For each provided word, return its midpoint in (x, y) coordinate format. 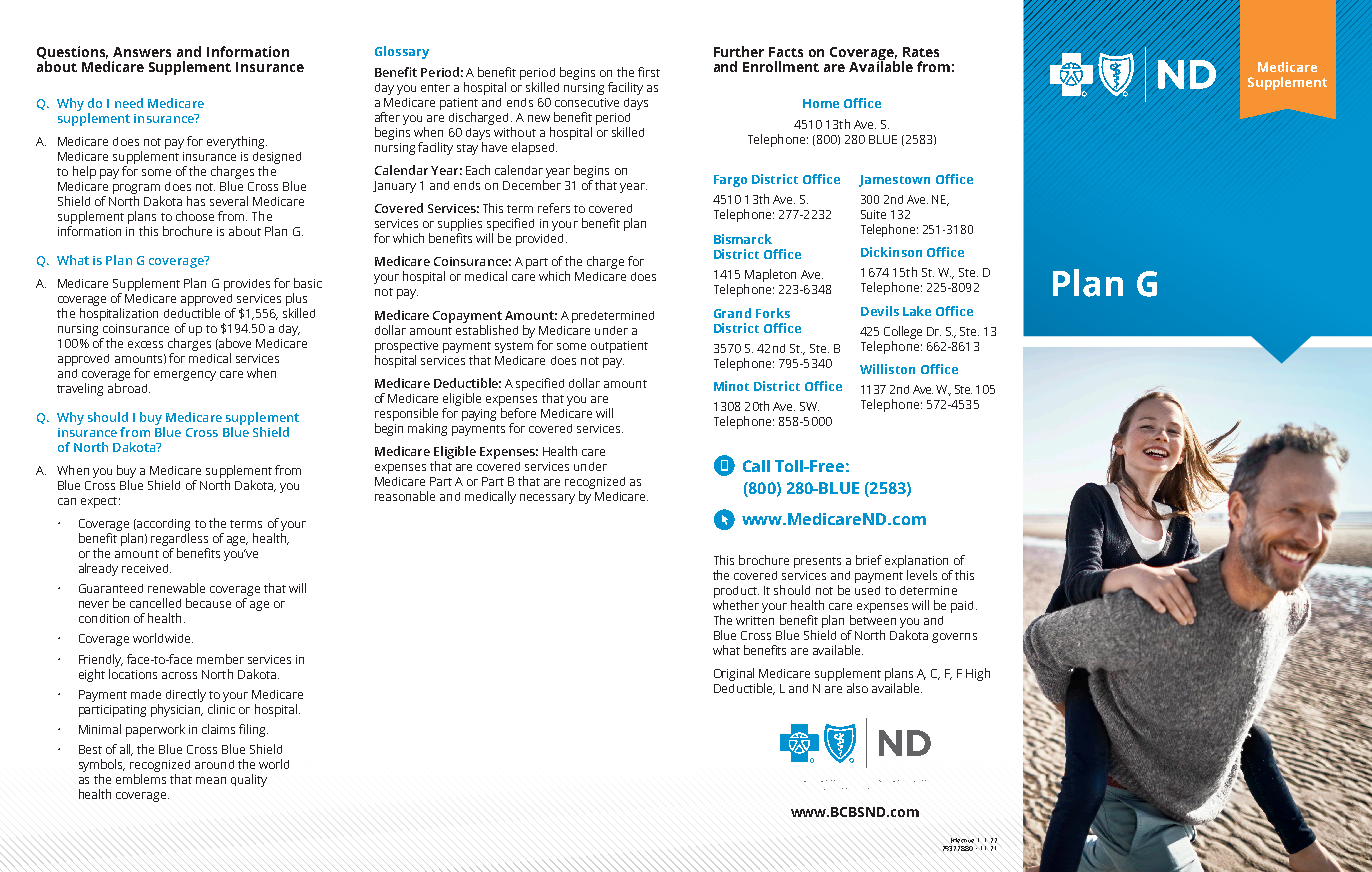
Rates (921, 52)
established (487, 330)
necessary (547, 499)
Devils (880, 311)
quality (249, 780)
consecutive (587, 102)
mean (211, 780)
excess (145, 344)
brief (869, 560)
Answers (142, 52)
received (145, 568)
